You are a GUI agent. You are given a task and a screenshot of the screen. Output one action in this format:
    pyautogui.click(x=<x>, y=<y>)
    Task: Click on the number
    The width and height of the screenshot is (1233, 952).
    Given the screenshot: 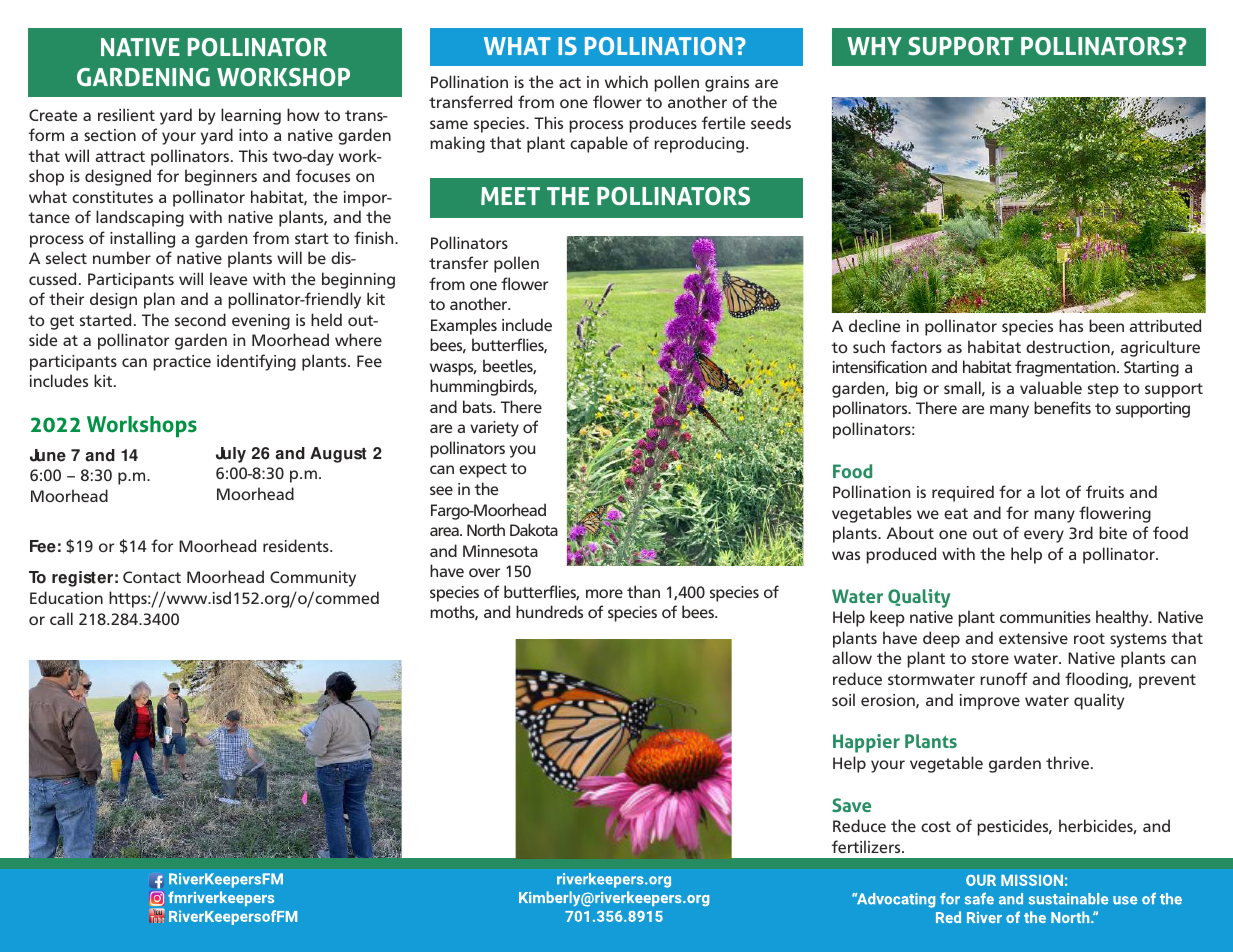 What is the action you would take?
    pyautogui.click(x=122, y=257)
